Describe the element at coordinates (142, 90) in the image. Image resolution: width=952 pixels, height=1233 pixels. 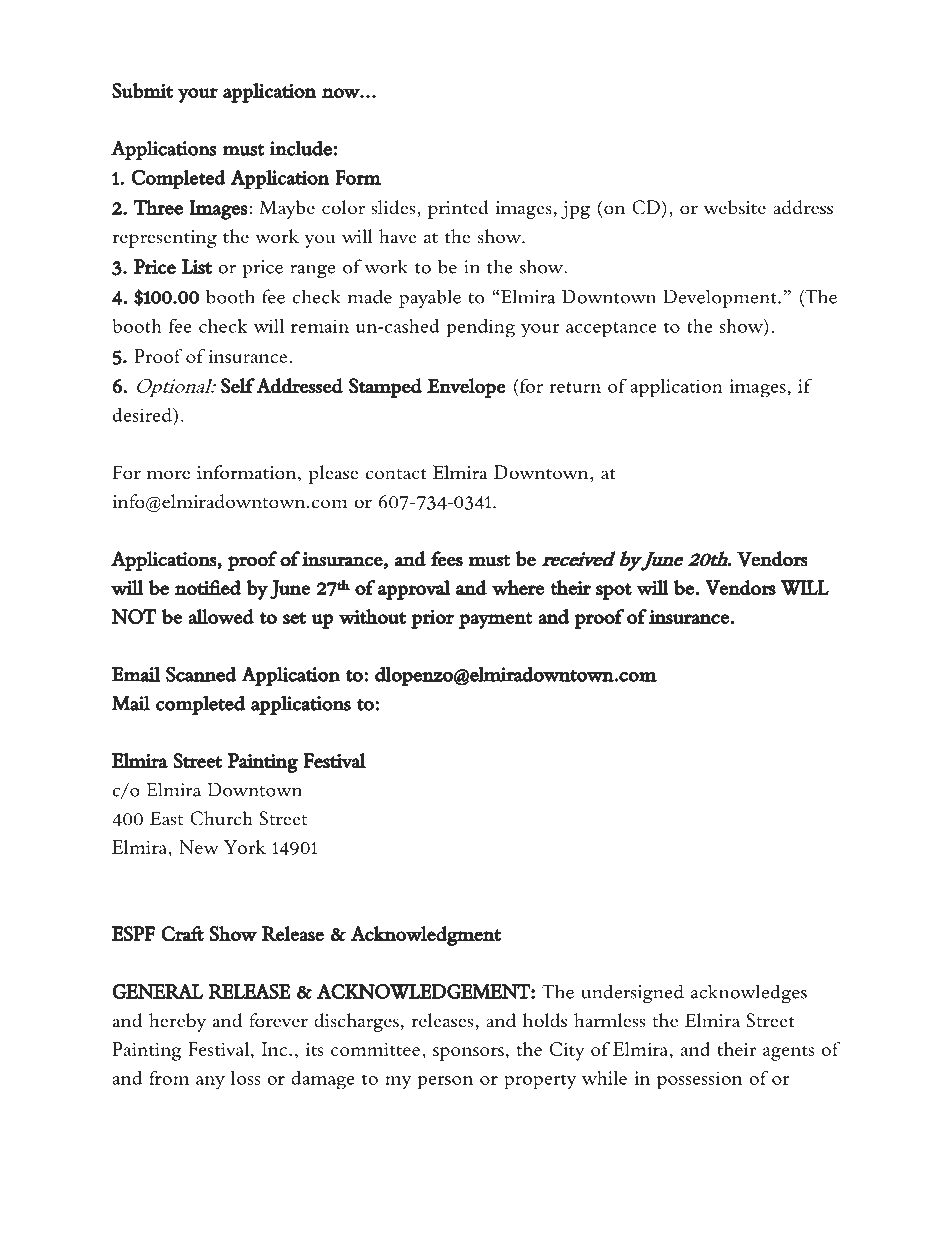
I see `Submit` at that location.
